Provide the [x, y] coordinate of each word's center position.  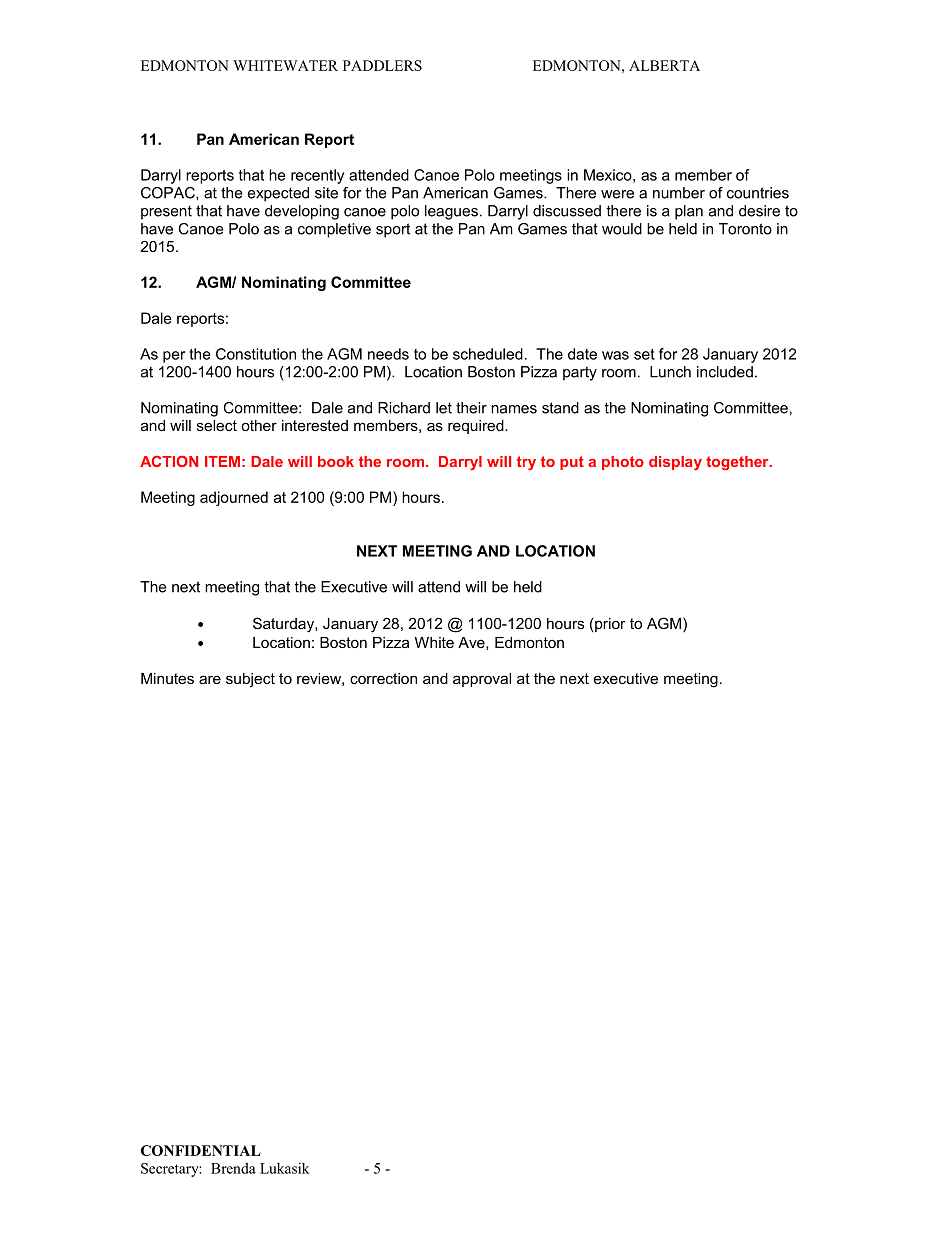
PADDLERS [382, 65]
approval [482, 680]
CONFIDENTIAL [201, 1150]
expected [278, 194]
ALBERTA [664, 65]
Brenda [233, 1168]
